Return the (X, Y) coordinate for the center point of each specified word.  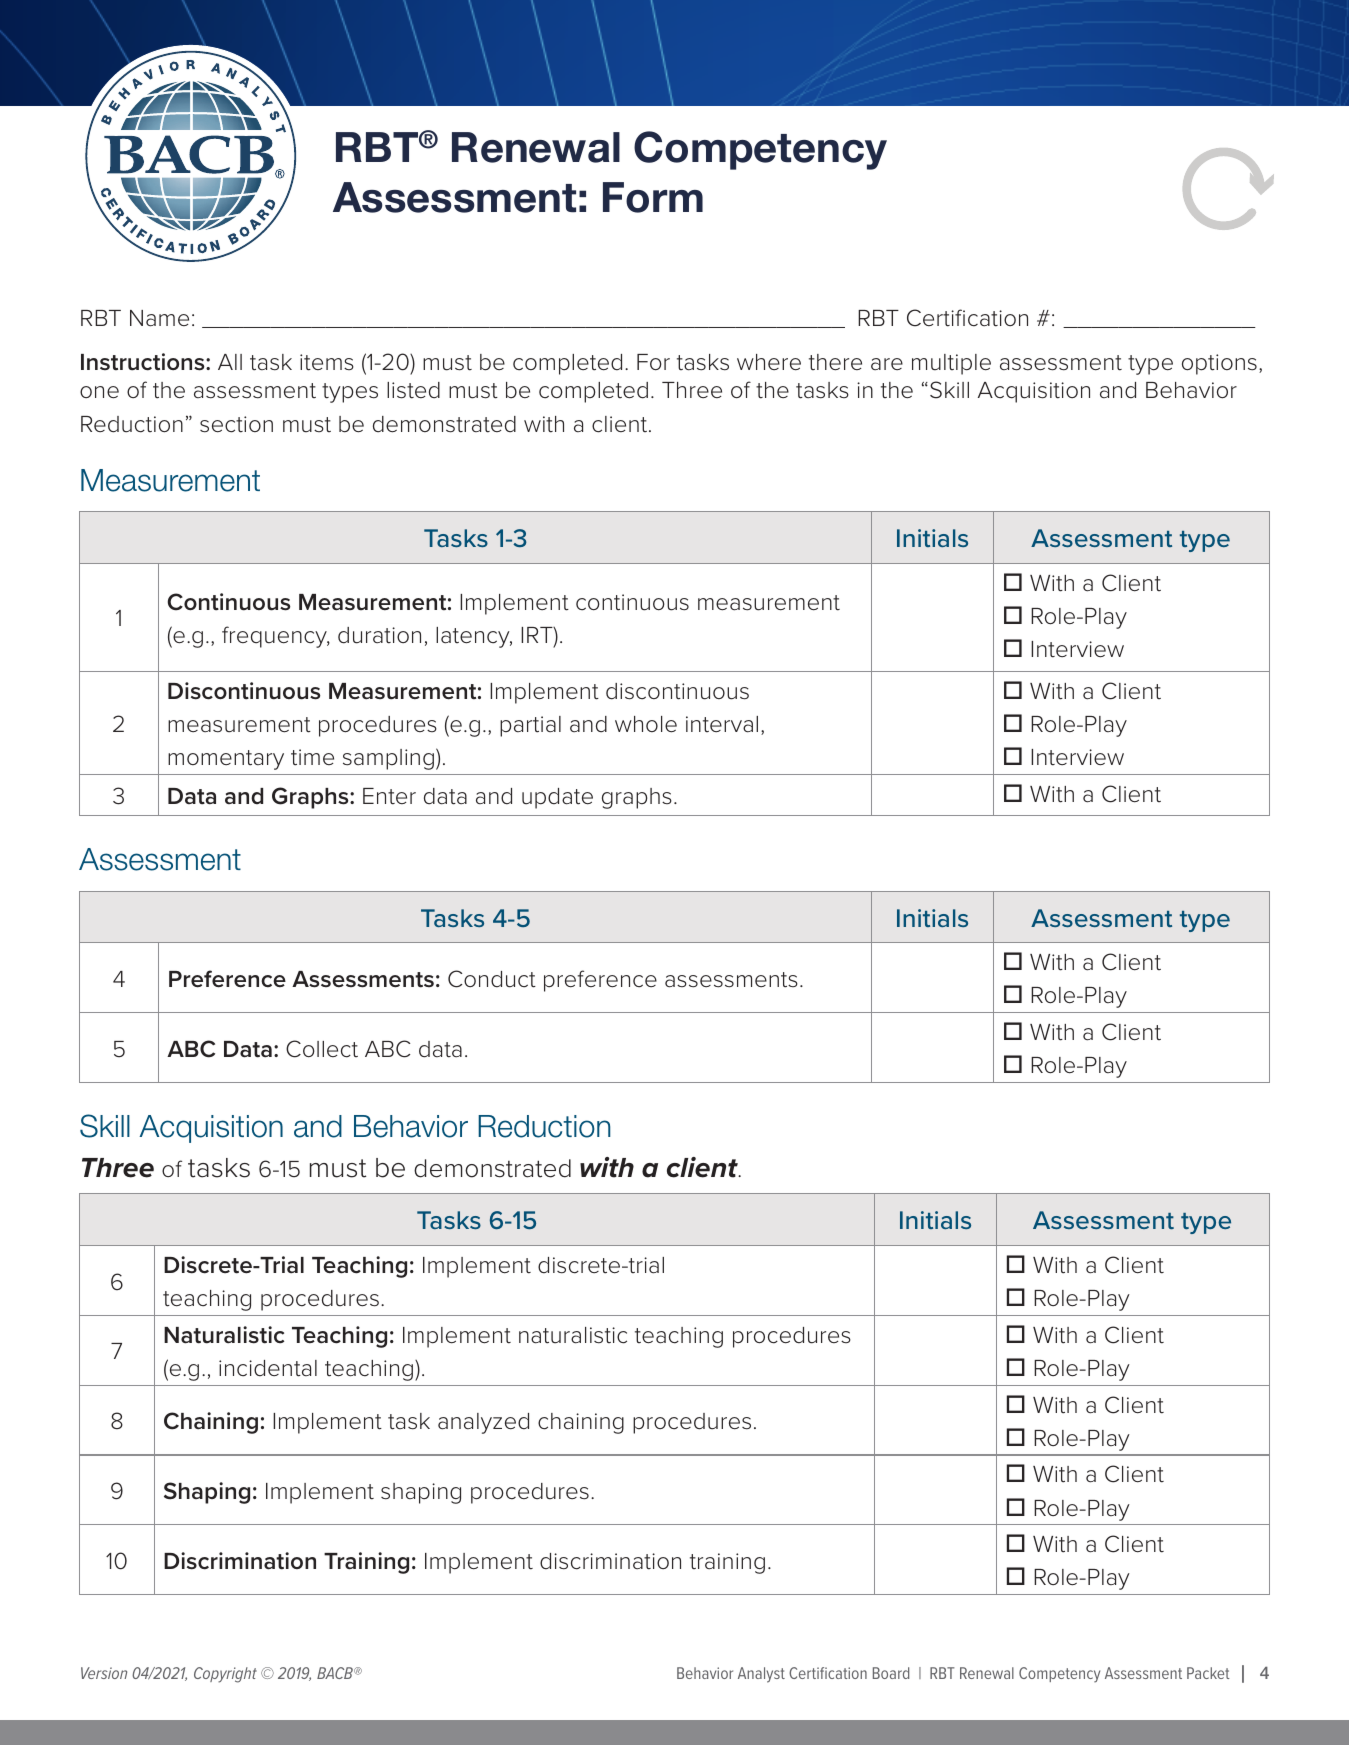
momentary (226, 760)
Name (159, 318)
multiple (951, 364)
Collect (322, 1049)
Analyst (761, 1675)
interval (722, 724)
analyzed (483, 1423)
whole (646, 724)
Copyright (225, 1675)
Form (653, 197)
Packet (1208, 1673)
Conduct (492, 979)
